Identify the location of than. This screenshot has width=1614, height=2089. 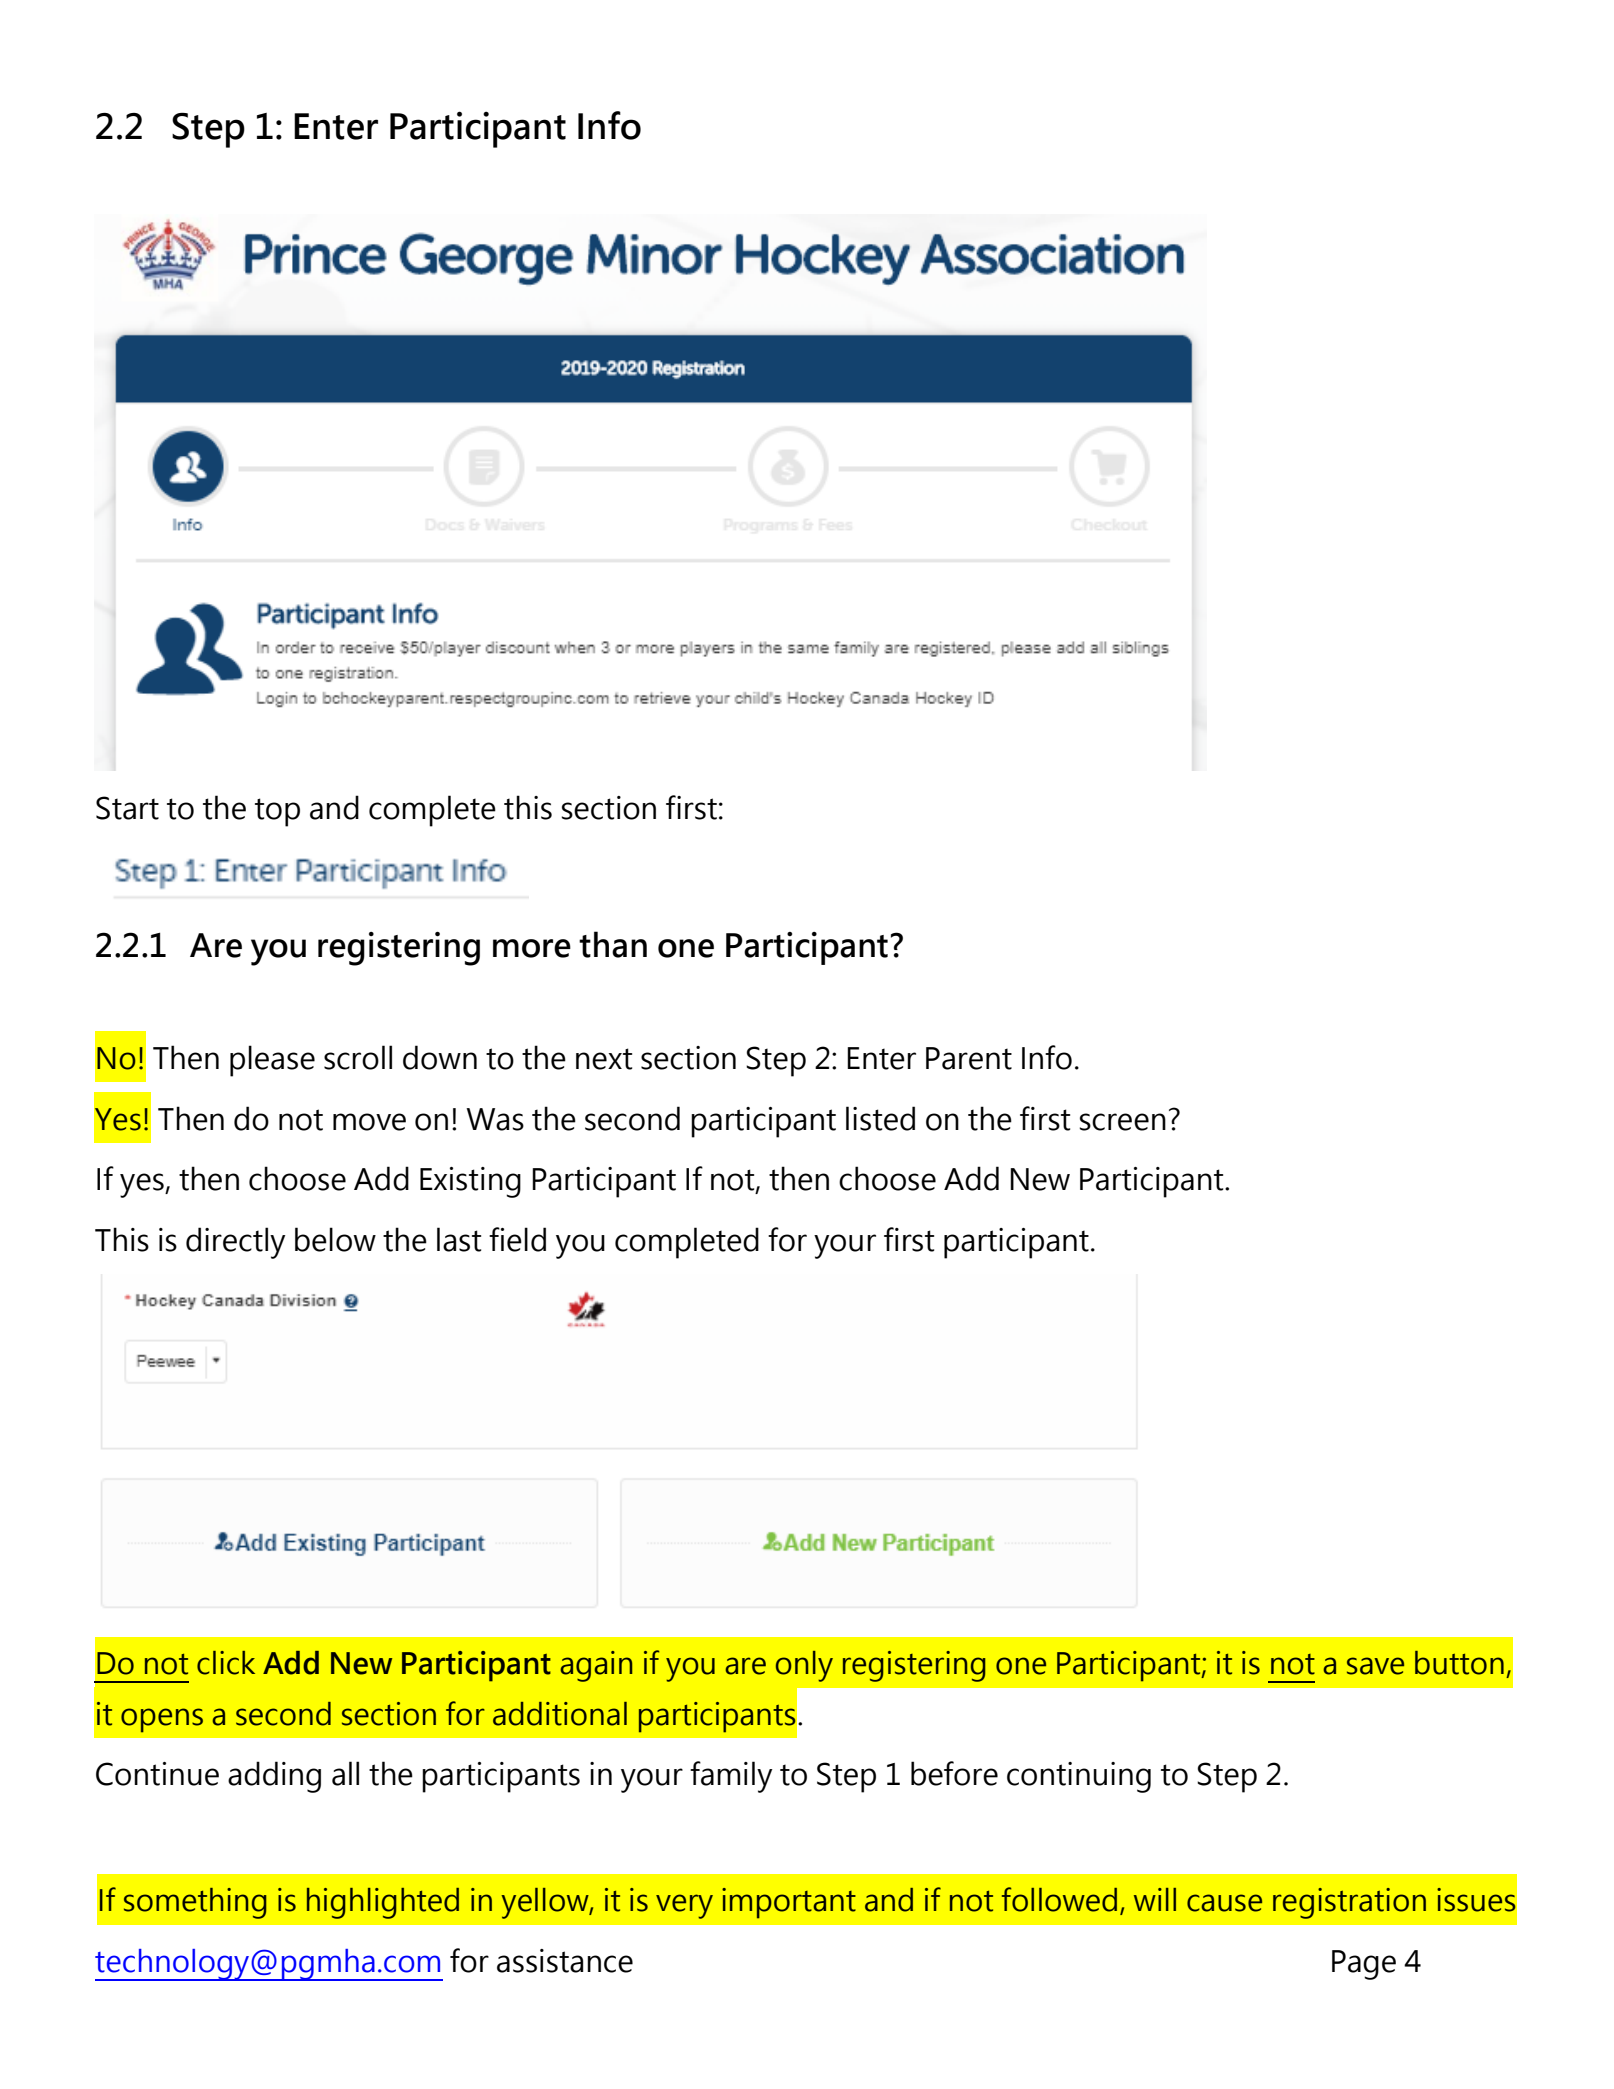
(613, 944).
